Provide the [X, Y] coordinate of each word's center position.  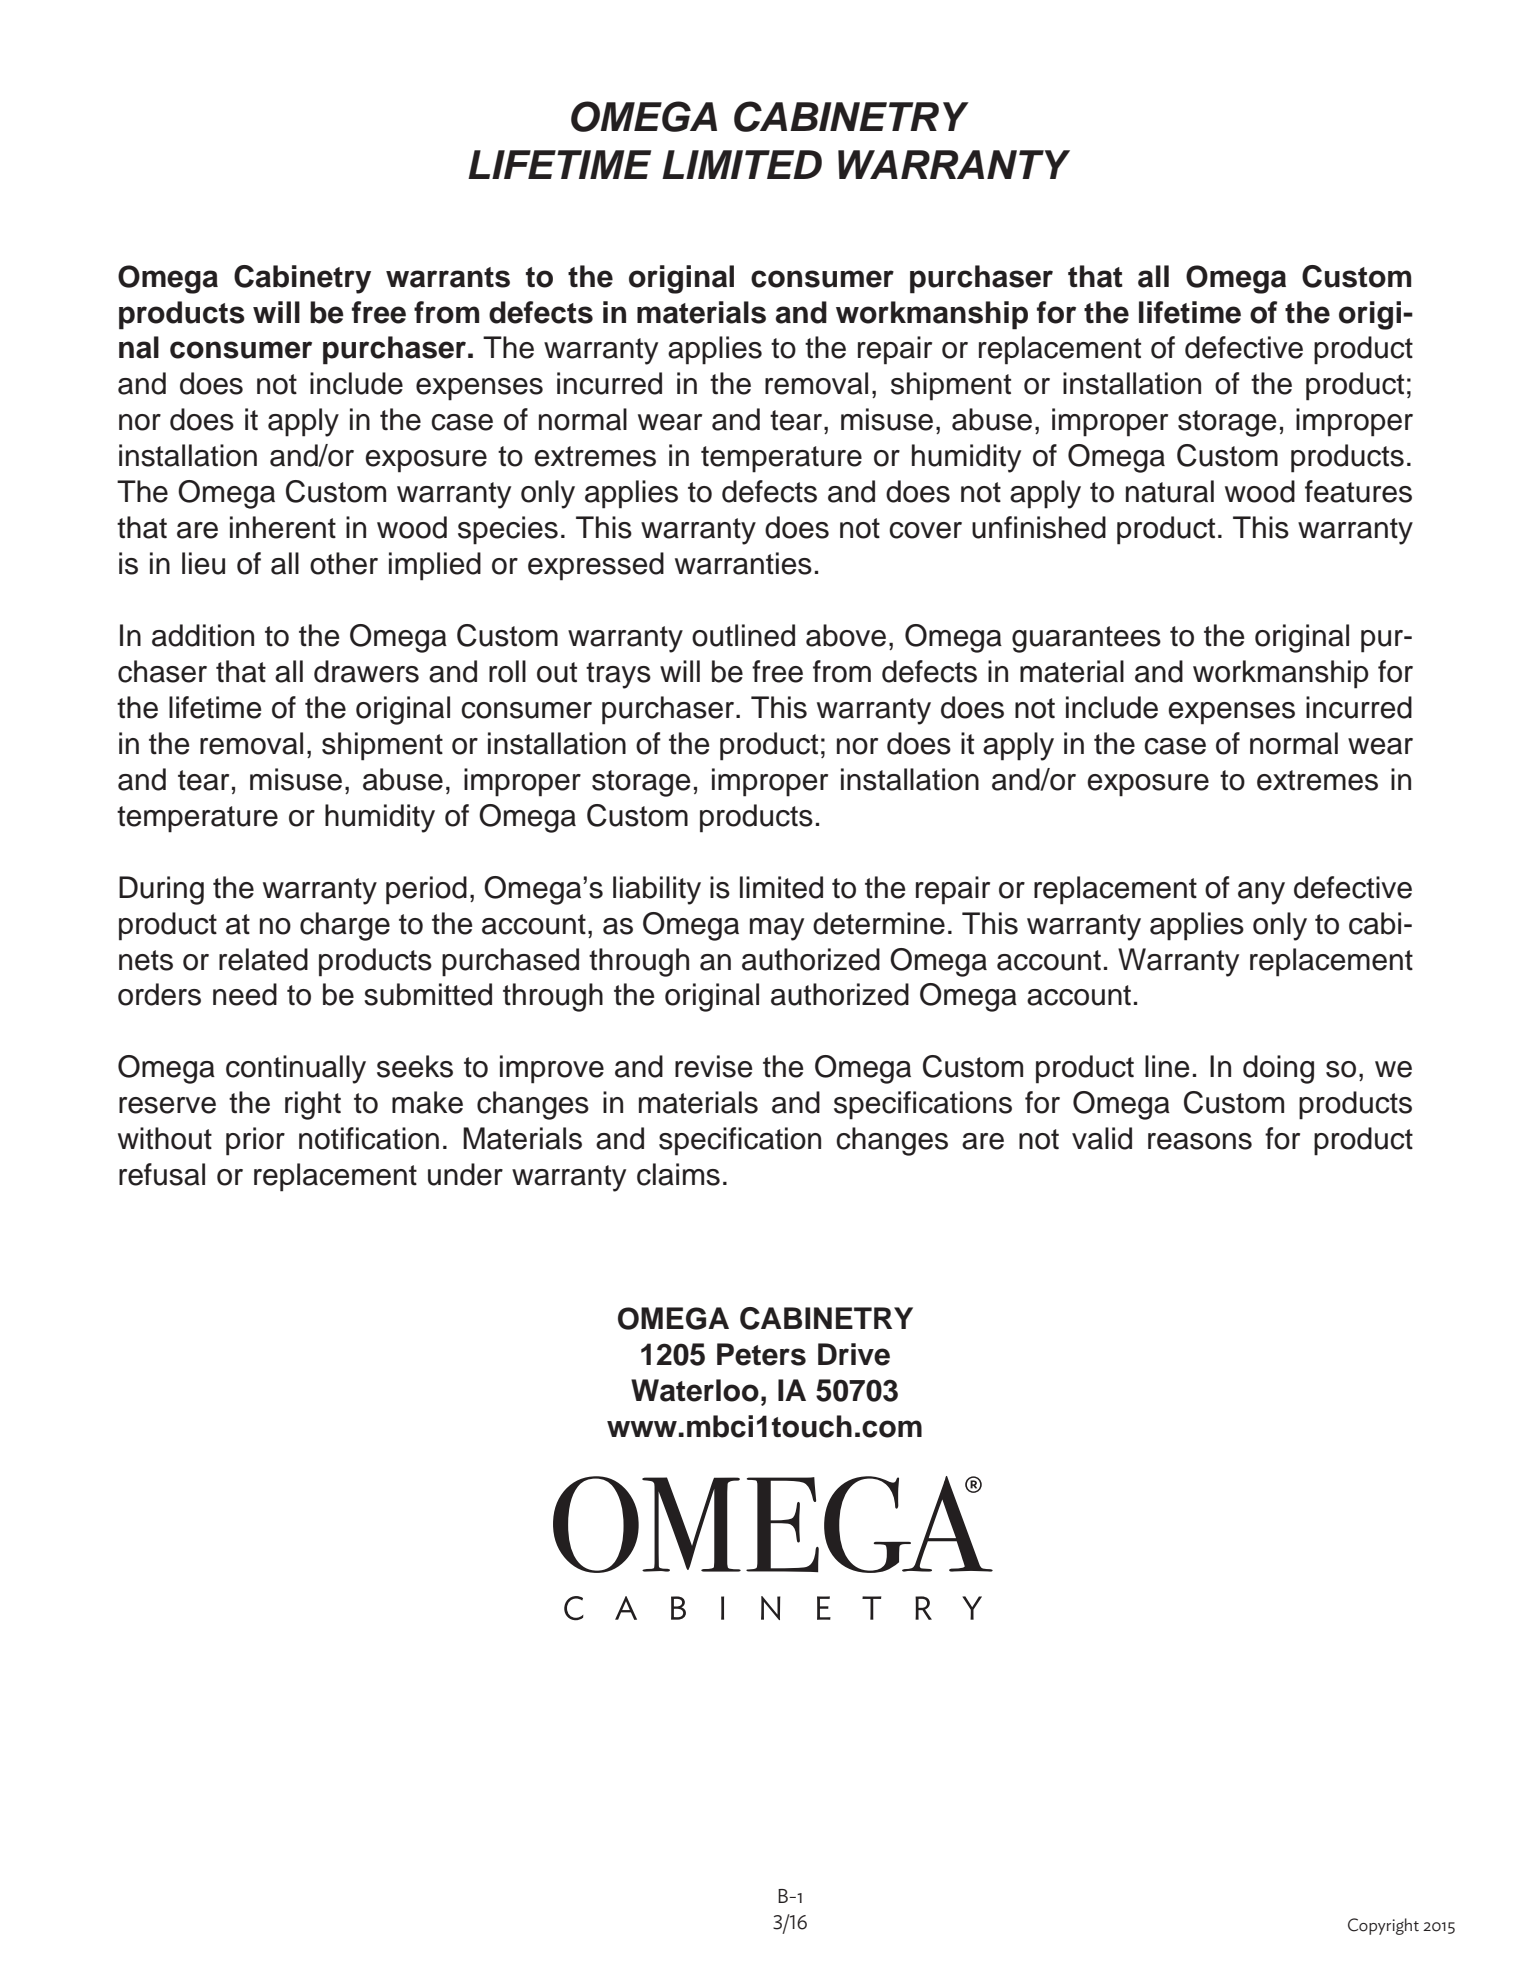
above [846, 635]
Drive [854, 1354]
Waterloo [695, 1390]
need [245, 994]
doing [1278, 1069]
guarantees [1086, 639]
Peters [761, 1354]
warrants [448, 277]
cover [925, 530]
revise [713, 1066]
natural [1170, 491]
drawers [366, 671]
